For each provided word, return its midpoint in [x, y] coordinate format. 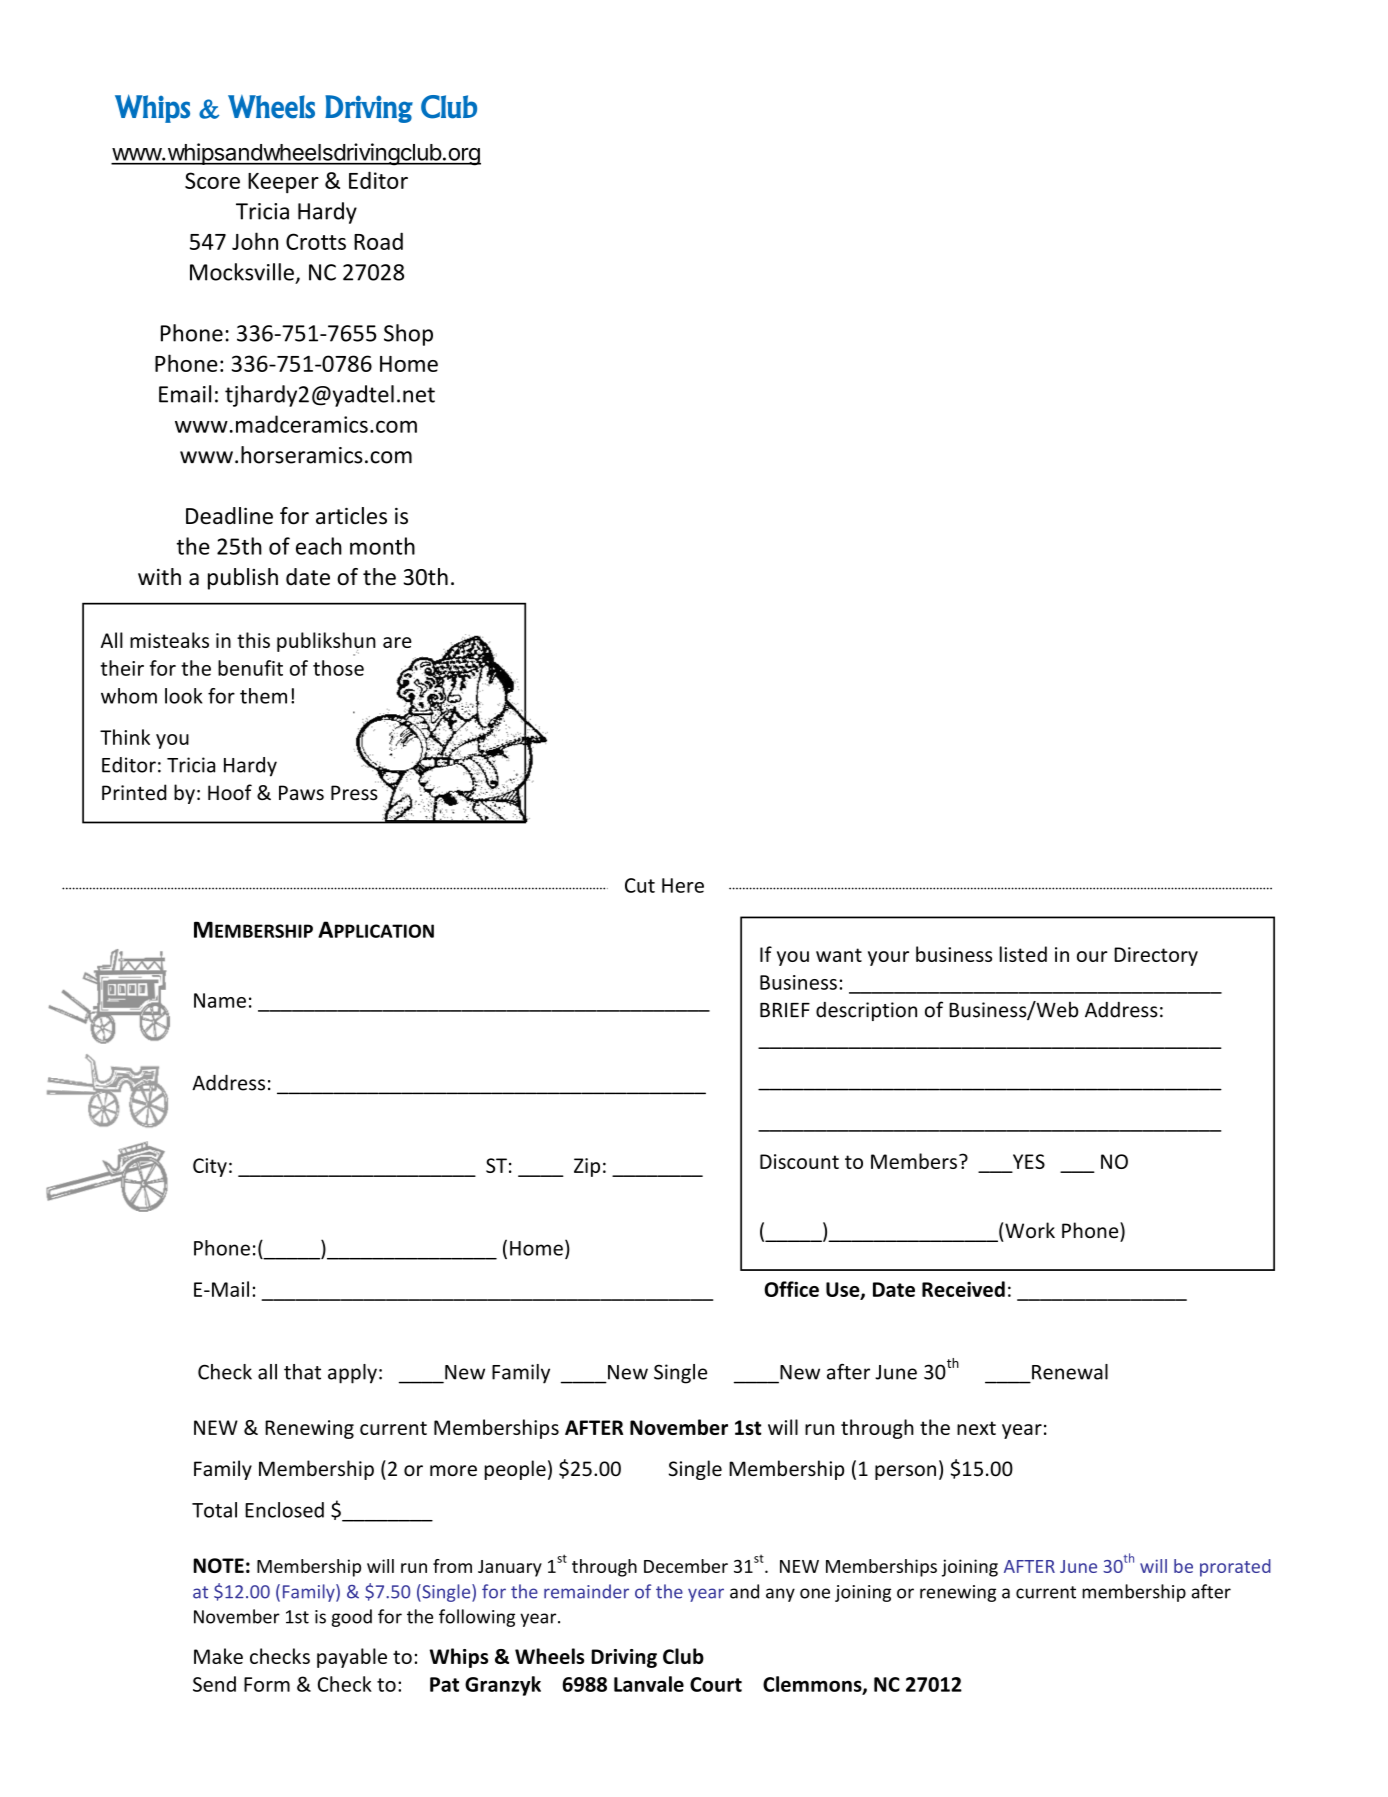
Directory [1156, 956]
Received [963, 1289]
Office [791, 1289]
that [302, 1372]
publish [243, 579]
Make [218, 1656]
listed [1023, 954]
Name [220, 1000]
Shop [408, 335]
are [397, 642]
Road [378, 241]
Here [683, 885]
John [255, 241]
